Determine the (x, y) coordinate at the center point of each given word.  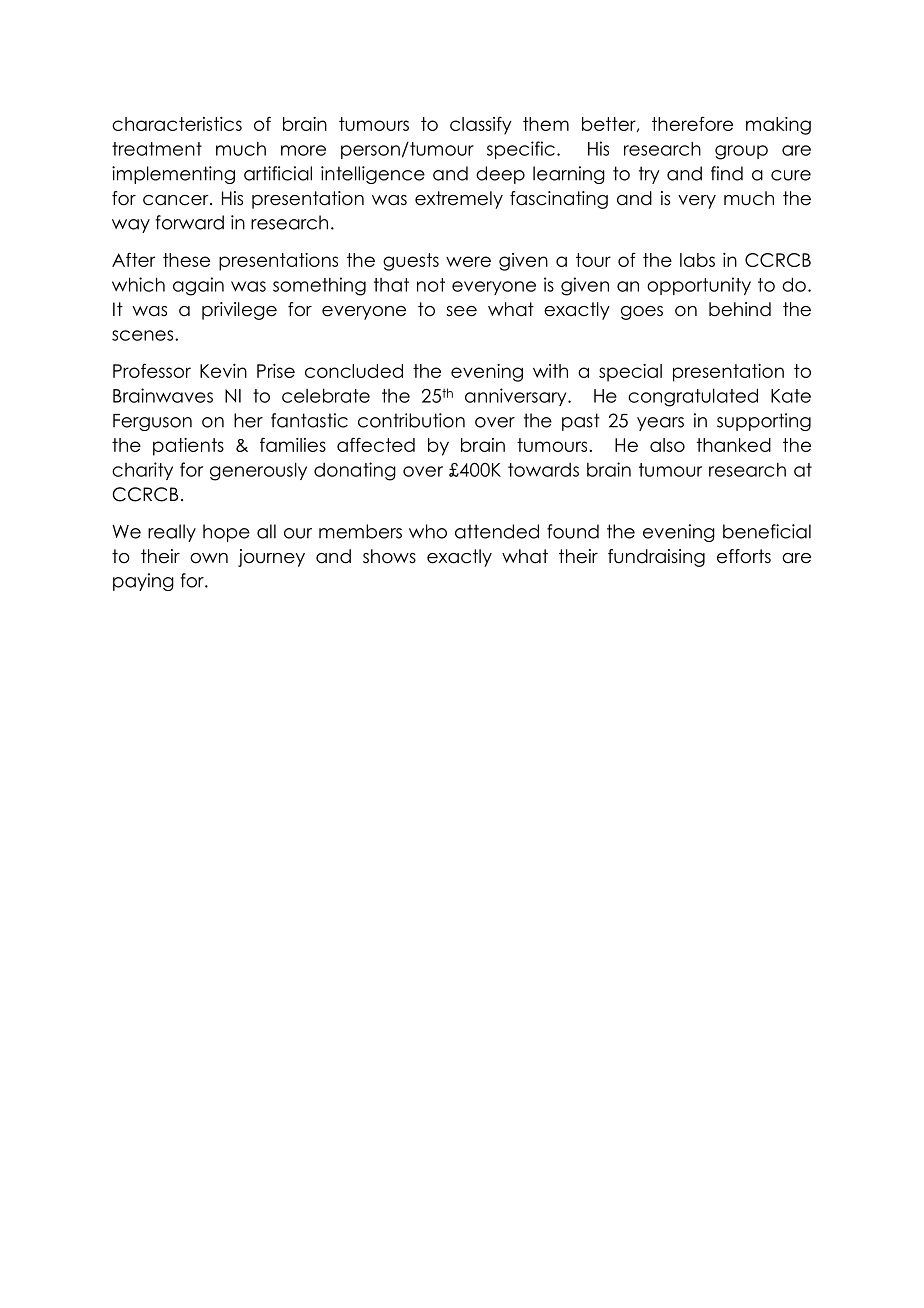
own (209, 558)
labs (697, 260)
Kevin (223, 371)
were (468, 261)
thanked (734, 445)
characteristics (177, 124)
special (630, 373)
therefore (692, 123)
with (550, 371)
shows (389, 556)
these (186, 260)
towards (543, 470)
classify (481, 126)
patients (188, 447)
